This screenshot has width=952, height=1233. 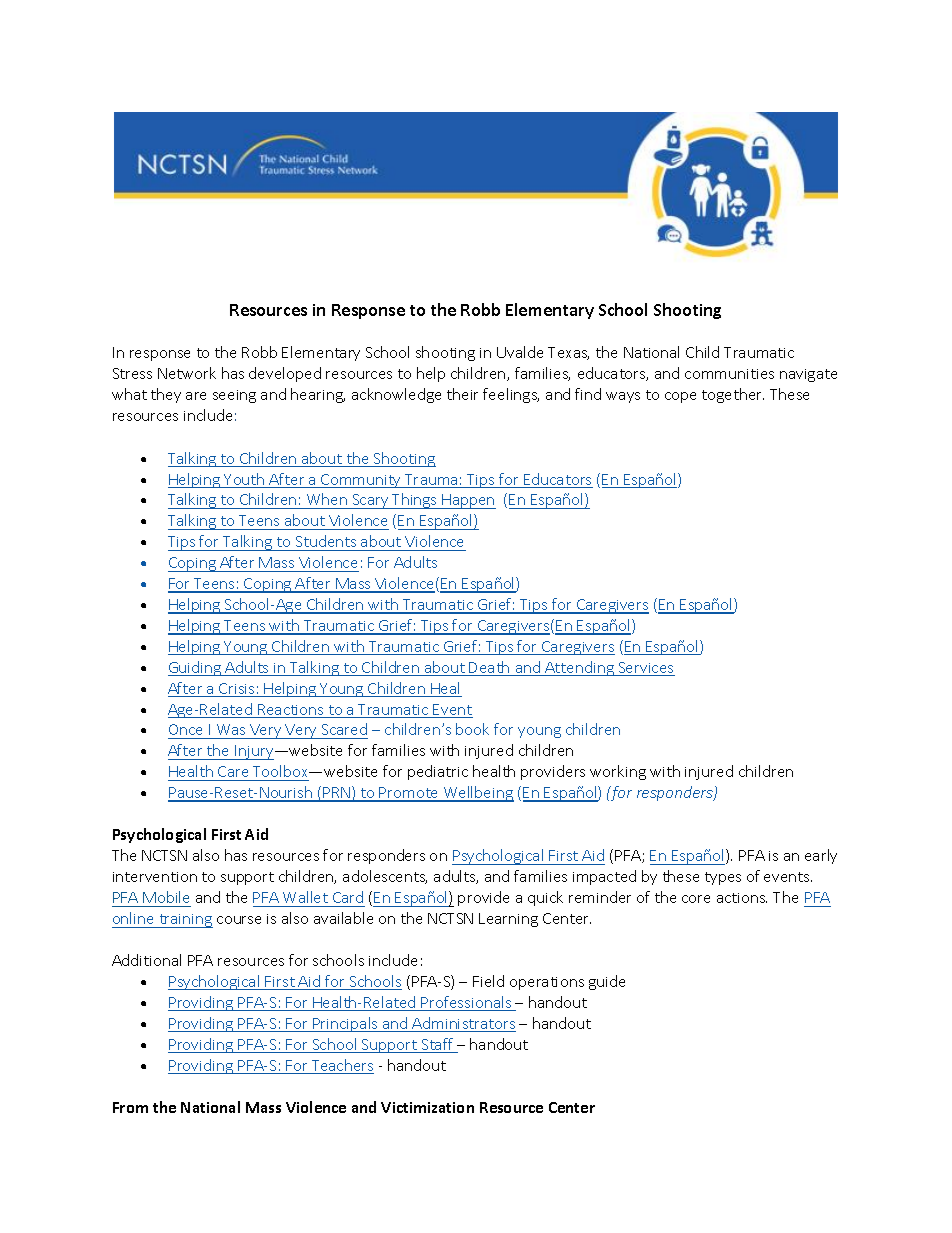 What do you see at coordinates (130, 1107) in the screenshot?
I see `From` at bounding box center [130, 1107].
